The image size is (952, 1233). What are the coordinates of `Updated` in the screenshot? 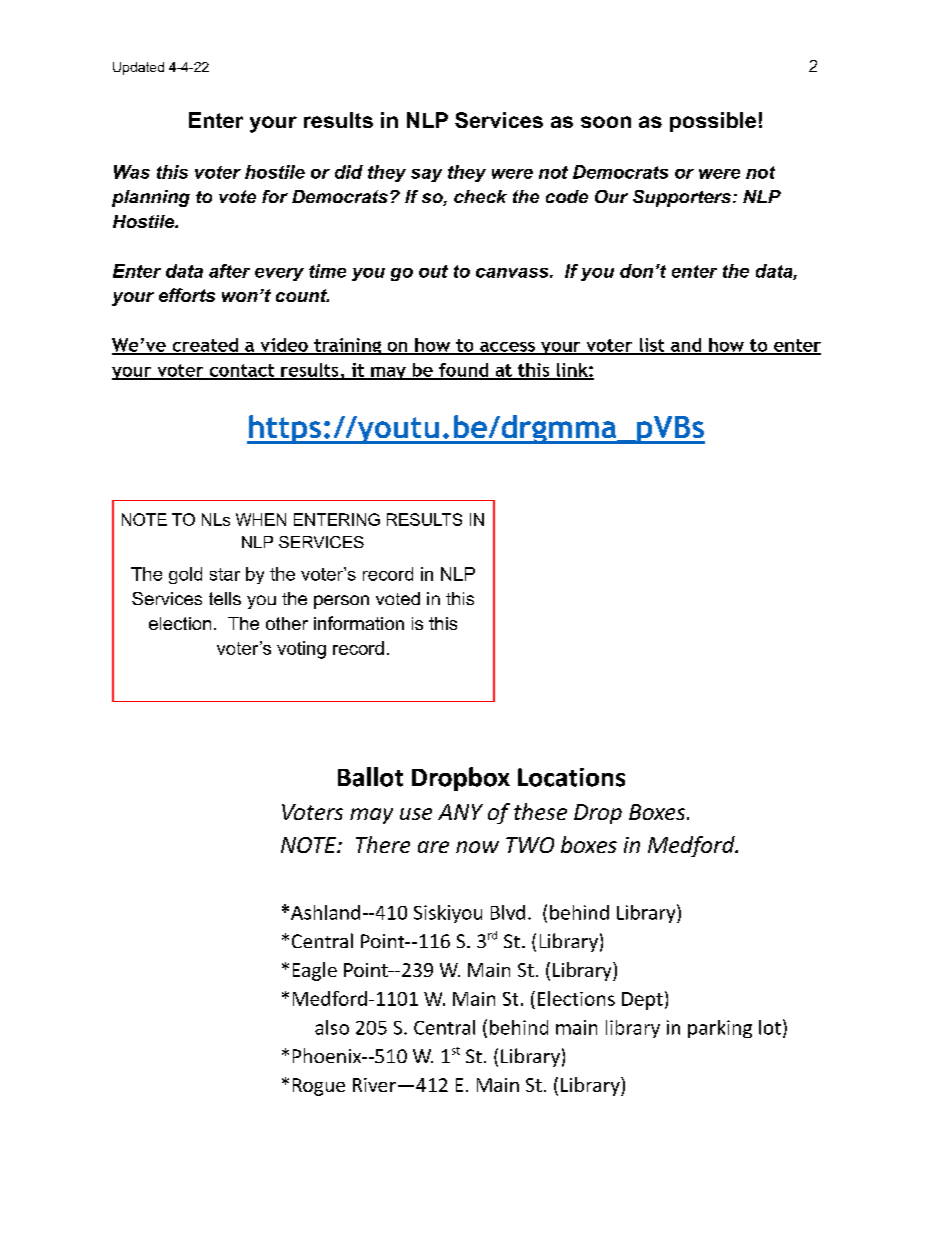 It's located at (138, 68).
